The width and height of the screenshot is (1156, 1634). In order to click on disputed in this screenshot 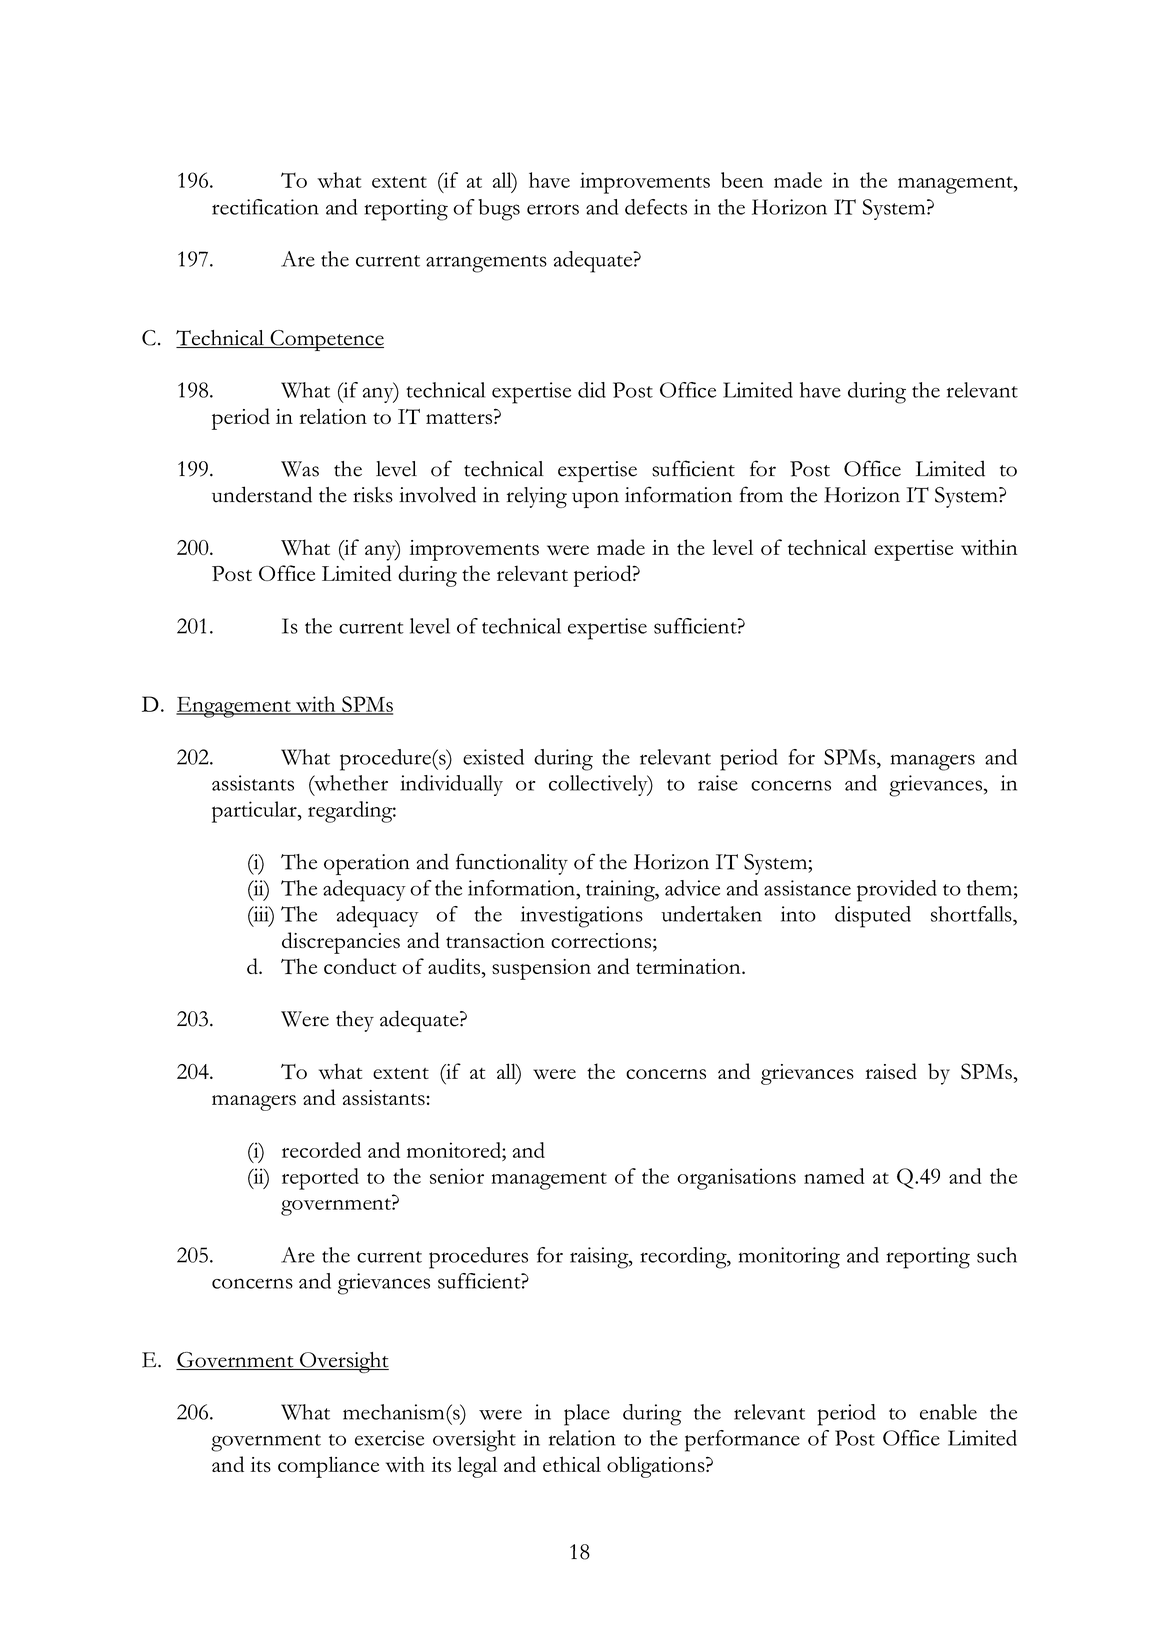, I will do `click(873, 917)`.
